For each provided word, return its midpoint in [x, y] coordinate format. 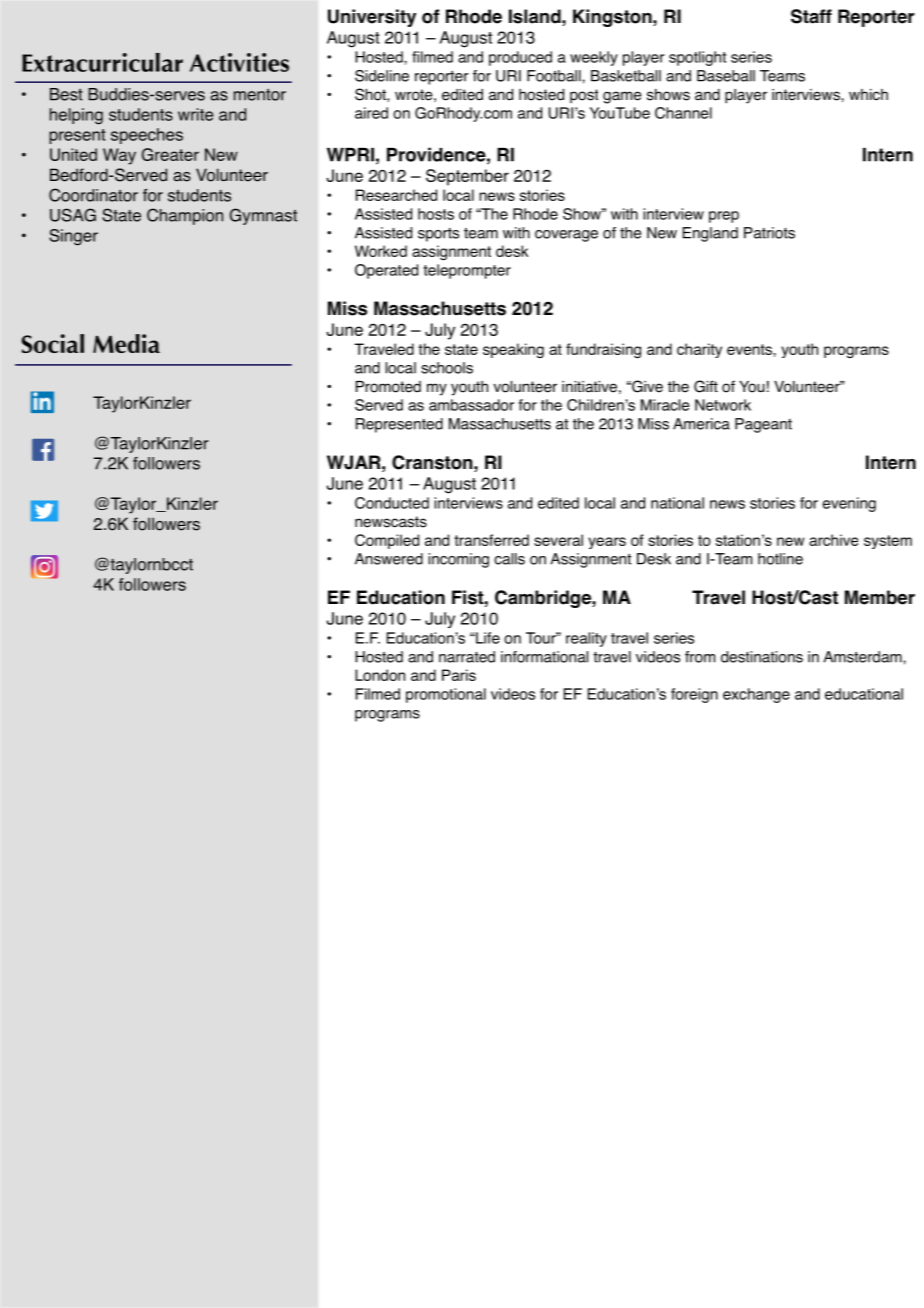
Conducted [392, 503]
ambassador [471, 405]
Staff [811, 16]
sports [438, 235]
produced [520, 58]
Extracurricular [102, 62]
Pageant [763, 425]
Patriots [769, 233]
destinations [762, 657]
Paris [459, 675]
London [380, 675]
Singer [73, 237]
